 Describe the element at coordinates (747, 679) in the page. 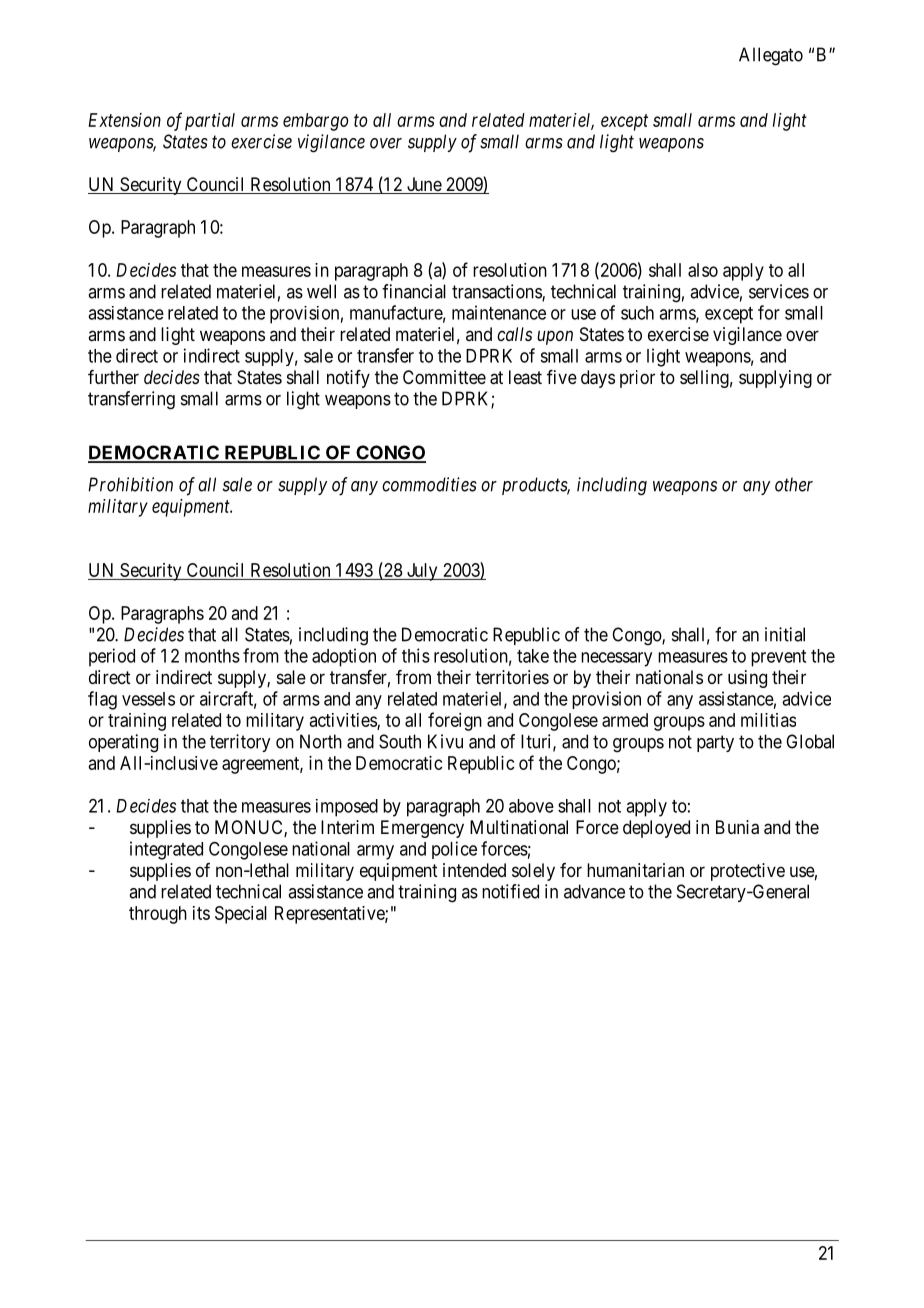

I see `using` at that location.
